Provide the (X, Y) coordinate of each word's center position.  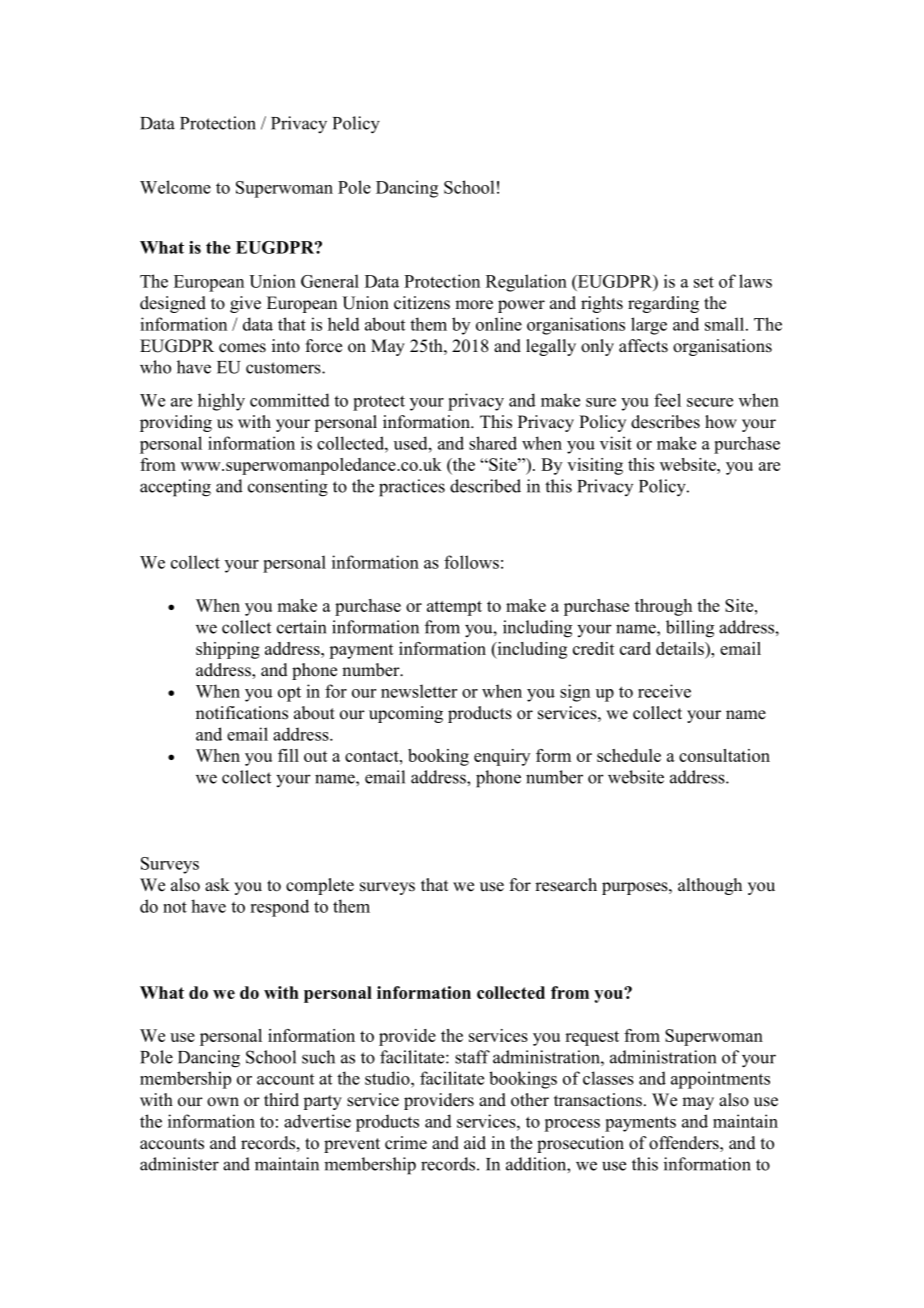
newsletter (419, 691)
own (223, 1102)
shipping (228, 650)
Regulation (526, 283)
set (704, 282)
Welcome (175, 187)
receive (664, 691)
